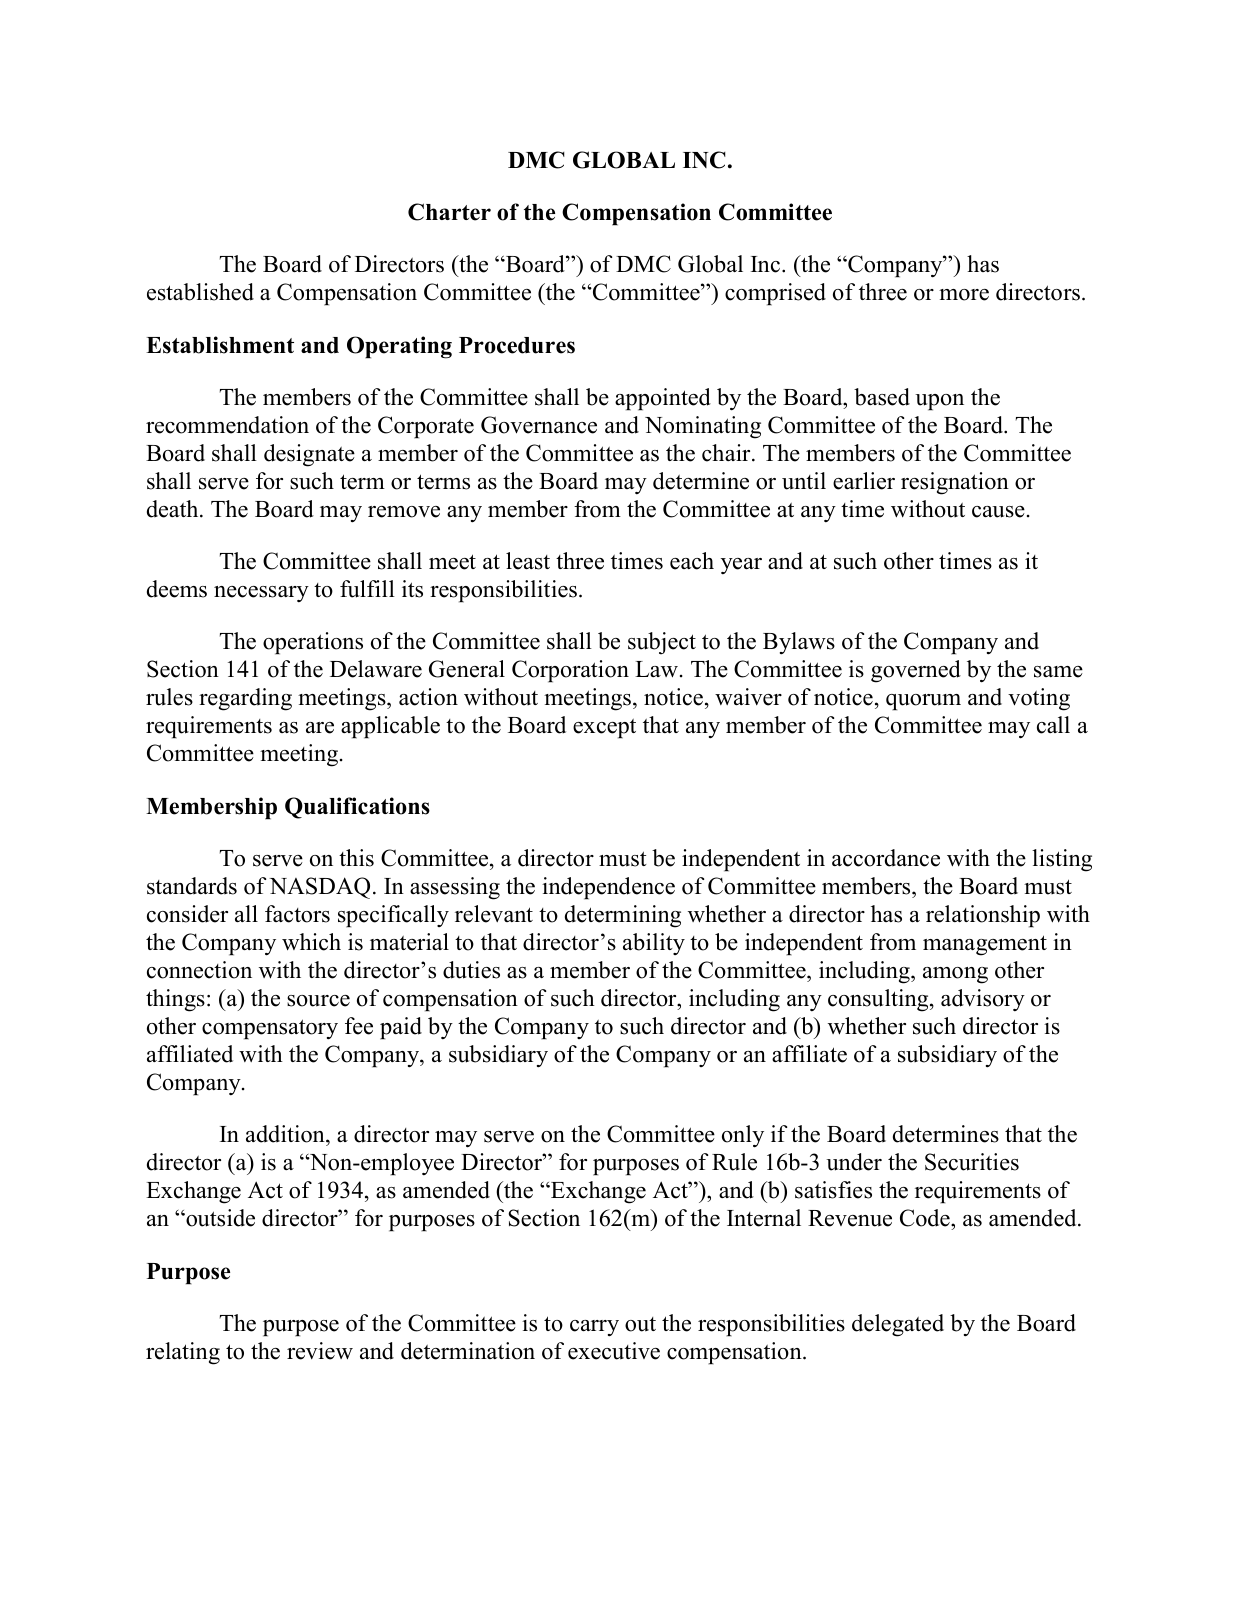 The height and width of the screenshot is (1606, 1241). I want to click on ability, so click(654, 944).
